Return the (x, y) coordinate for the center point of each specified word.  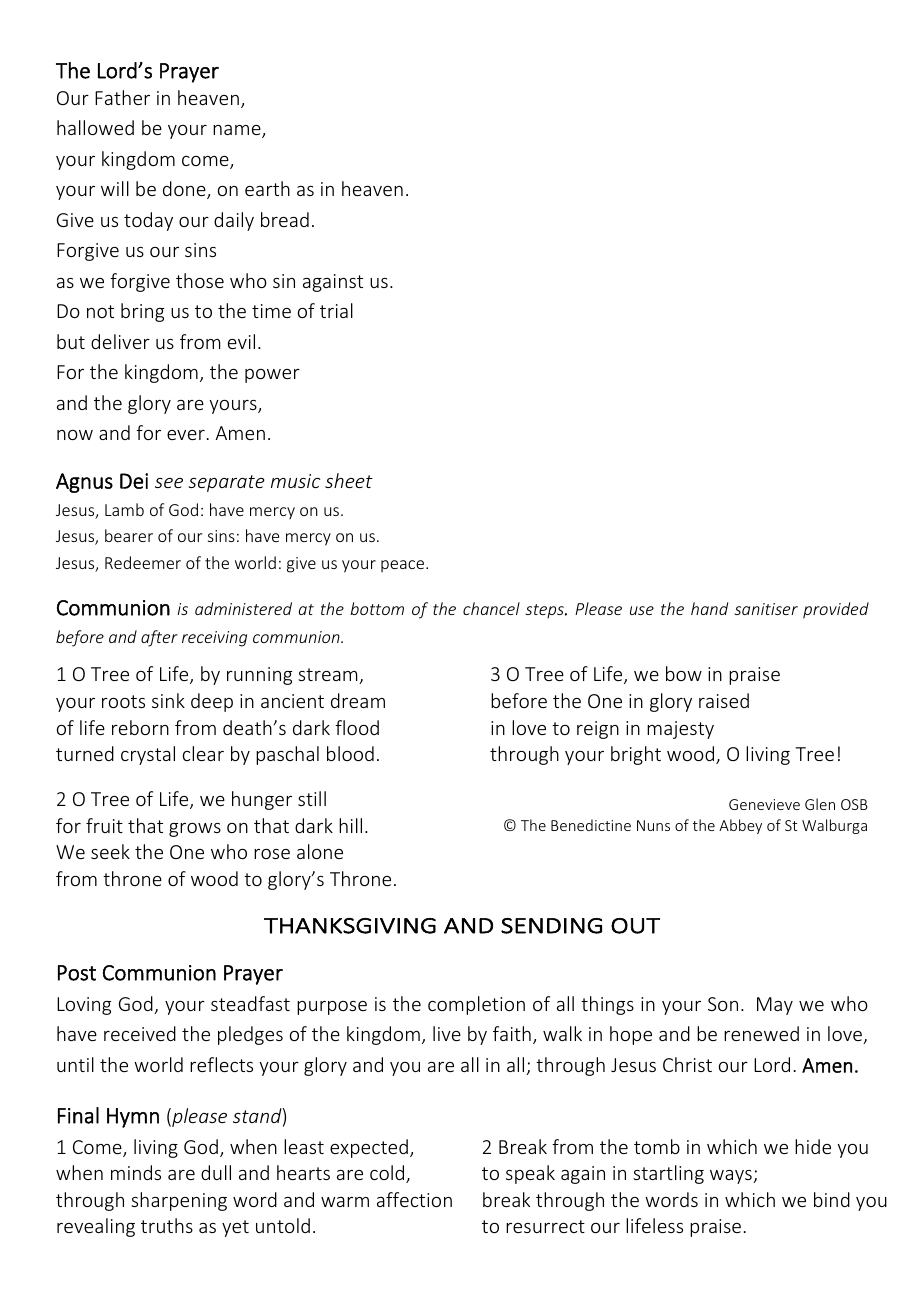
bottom (377, 608)
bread (285, 219)
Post (77, 973)
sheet (349, 480)
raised (724, 700)
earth (267, 188)
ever (186, 435)
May (775, 1006)
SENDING (551, 926)
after (159, 638)
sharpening (179, 1201)
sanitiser (766, 609)
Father (122, 97)
